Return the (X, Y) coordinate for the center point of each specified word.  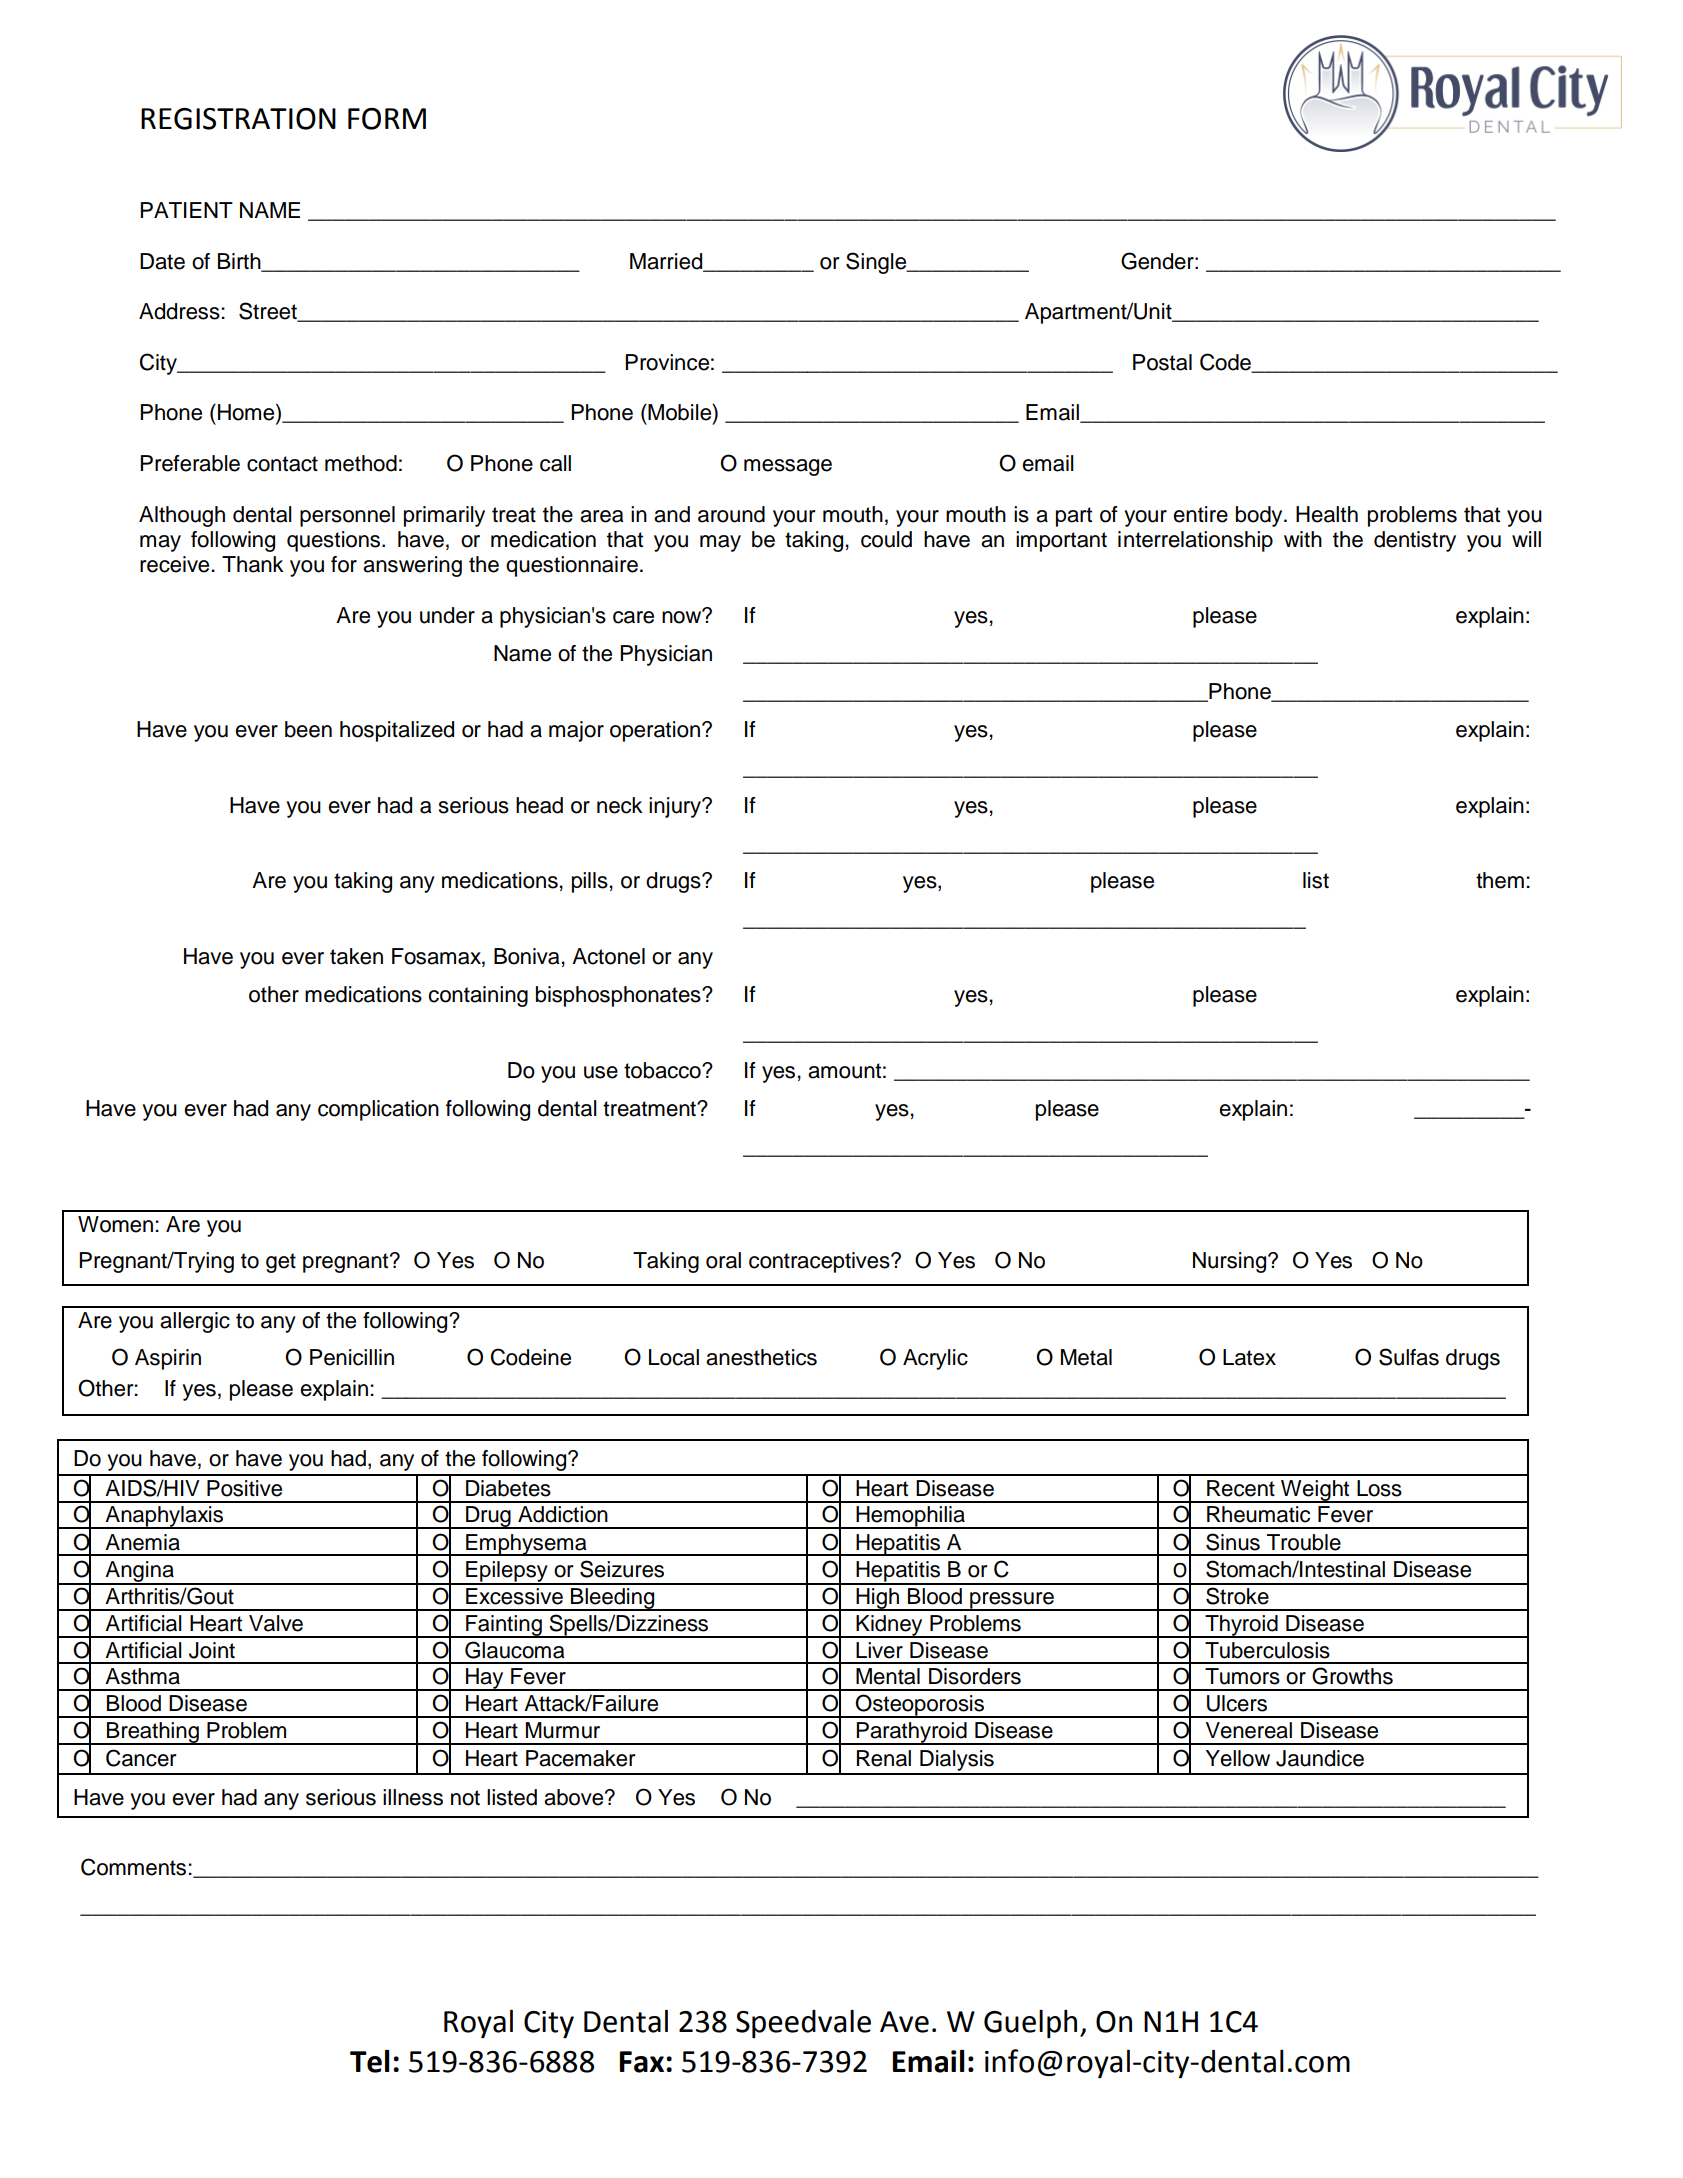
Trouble (1304, 1542)
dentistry (1415, 541)
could (886, 539)
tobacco (663, 1070)
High (878, 1599)
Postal (1162, 362)
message (788, 467)
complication (378, 1110)
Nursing (1231, 1262)
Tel (370, 2061)
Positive (244, 1488)
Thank (253, 564)
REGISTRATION (238, 119)
